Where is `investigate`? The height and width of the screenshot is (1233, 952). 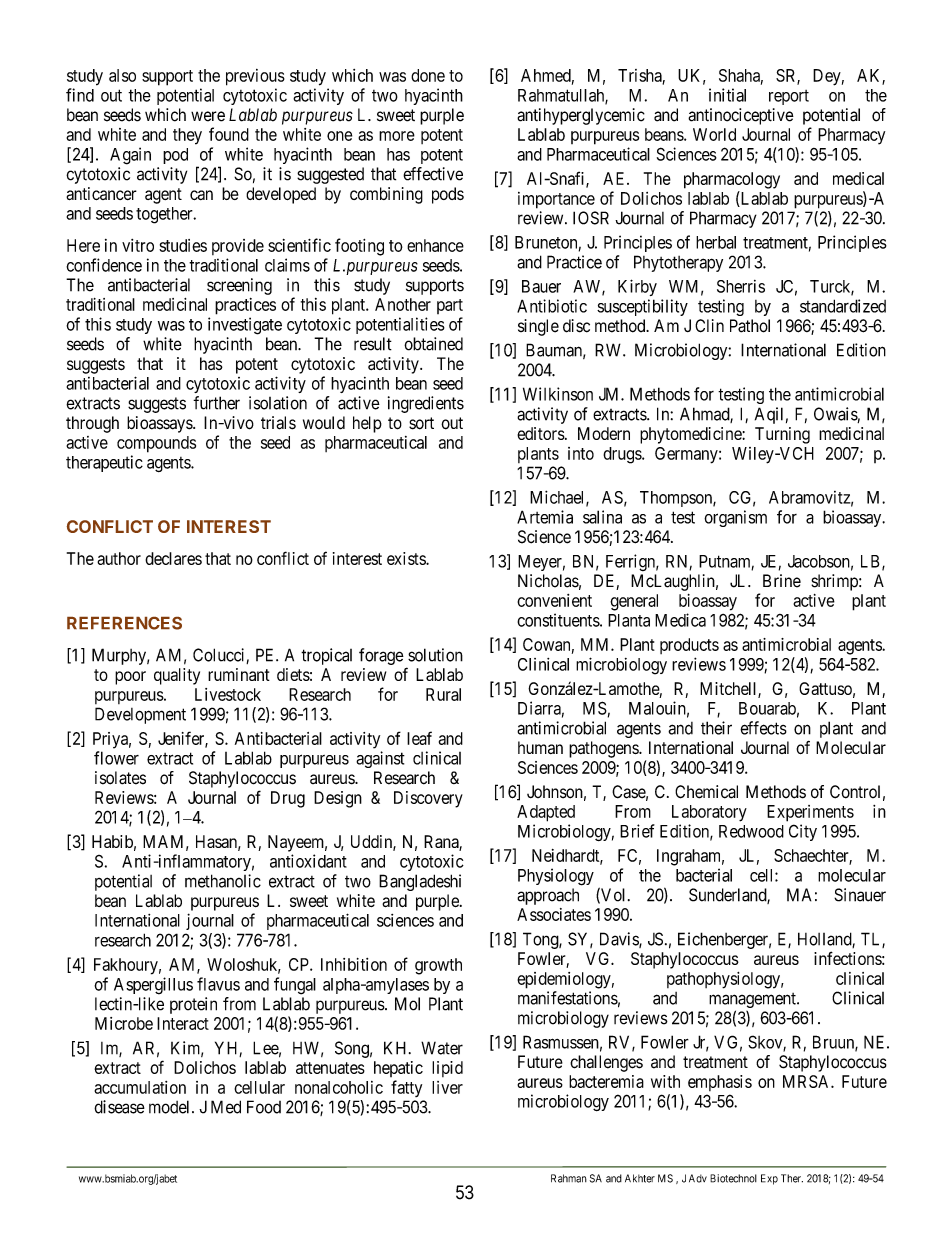 investigate is located at coordinates (245, 326).
